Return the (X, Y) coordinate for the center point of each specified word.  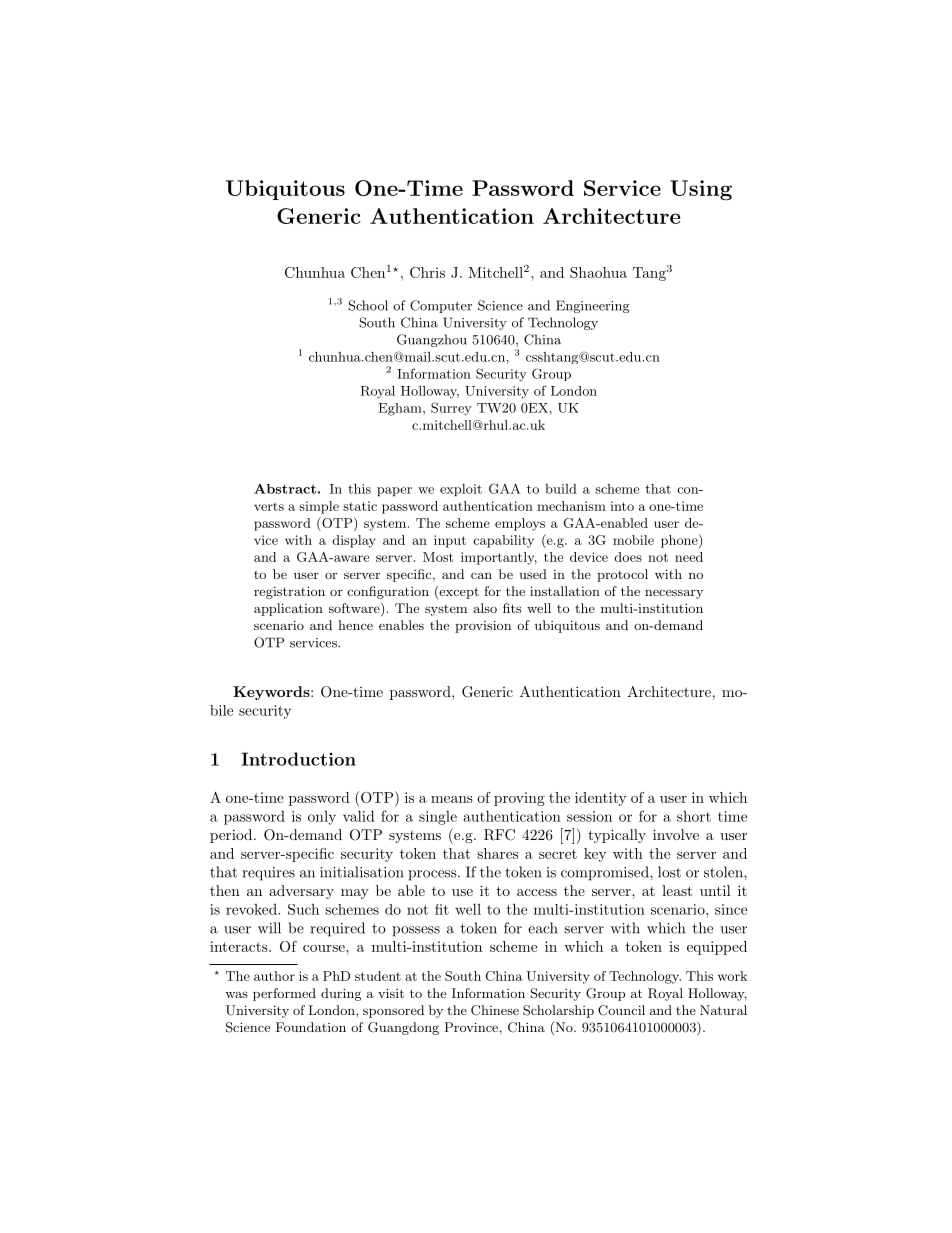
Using (701, 190)
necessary (674, 594)
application (288, 609)
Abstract (285, 489)
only (322, 818)
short (694, 816)
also (485, 608)
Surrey (451, 409)
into (622, 506)
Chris (427, 272)
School (368, 305)
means (452, 799)
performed (284, 994)
